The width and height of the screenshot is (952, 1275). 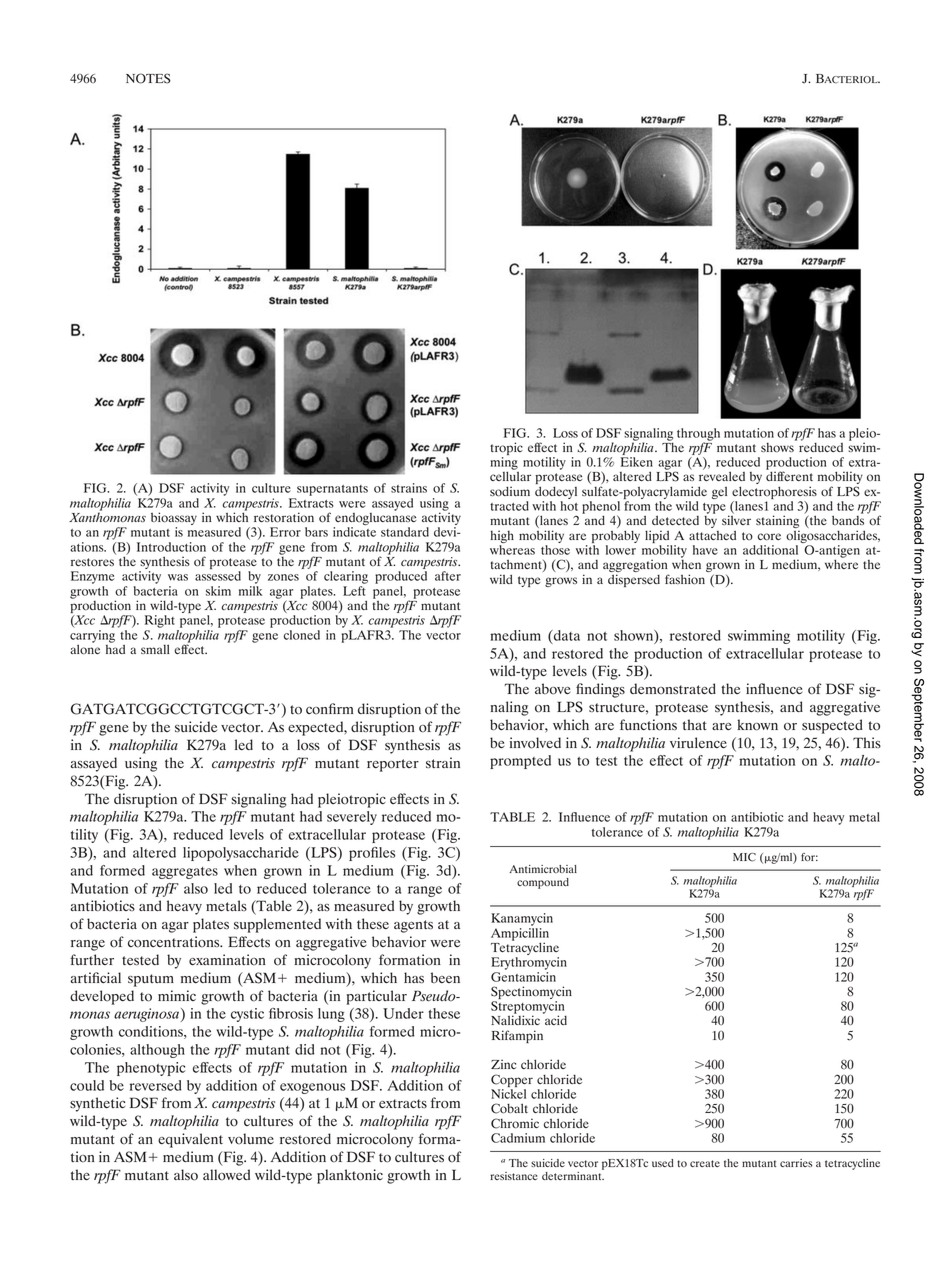 What do you see at coordinates (778, 446) in the screenshot?
I see `shows` at bounding box center [778, 446].
